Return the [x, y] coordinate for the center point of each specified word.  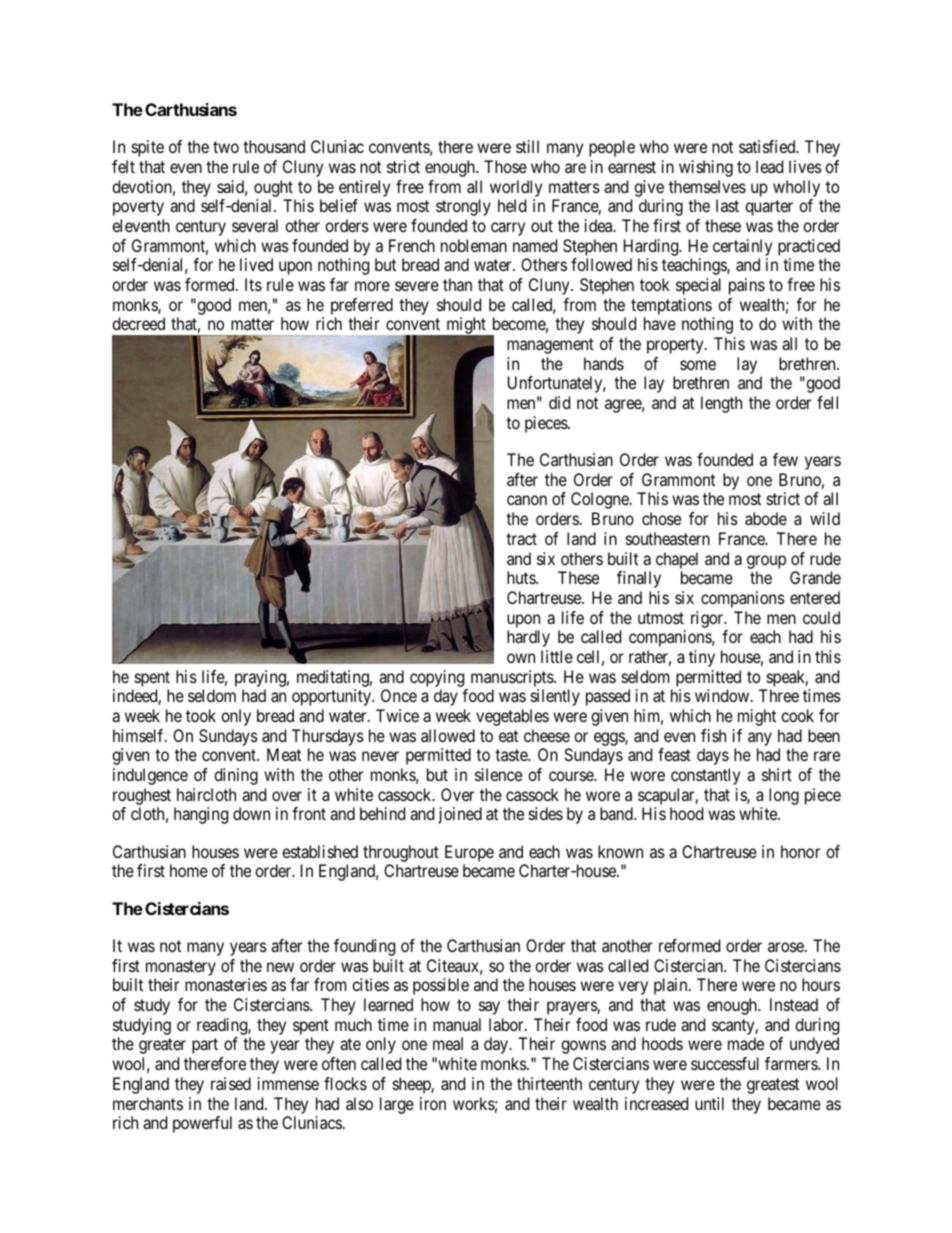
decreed [138, 323]
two [226, 147]
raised [231, 1083]
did [559, 402]
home [189, 870]
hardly [528, 638]
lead [769, 166]
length [721, 404]
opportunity [332, 697]
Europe [469, 855]
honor [800, 851]
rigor [708, 619]
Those [505, 166]
